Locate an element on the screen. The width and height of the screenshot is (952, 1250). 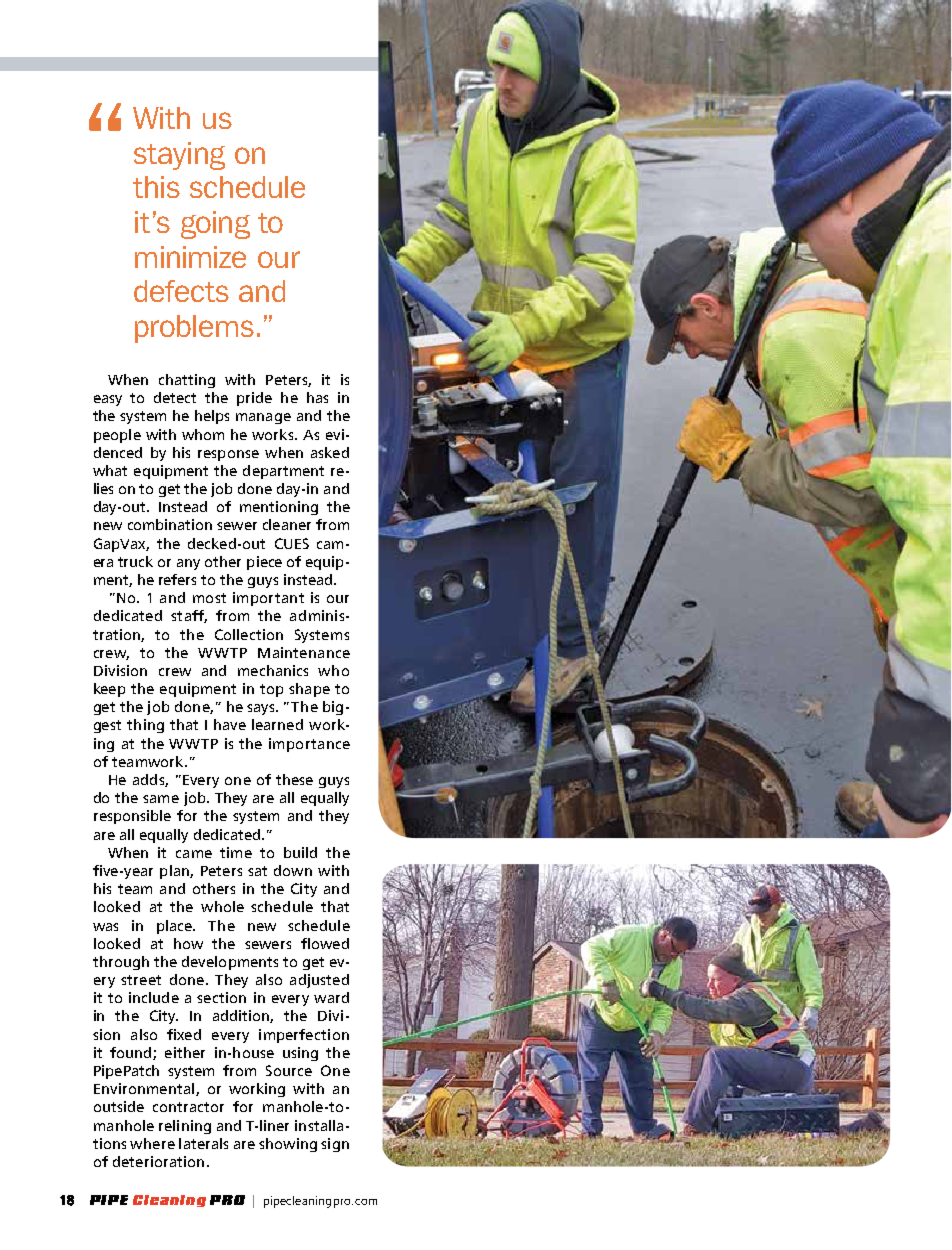
responsible is located at coordinates (132, 817).
